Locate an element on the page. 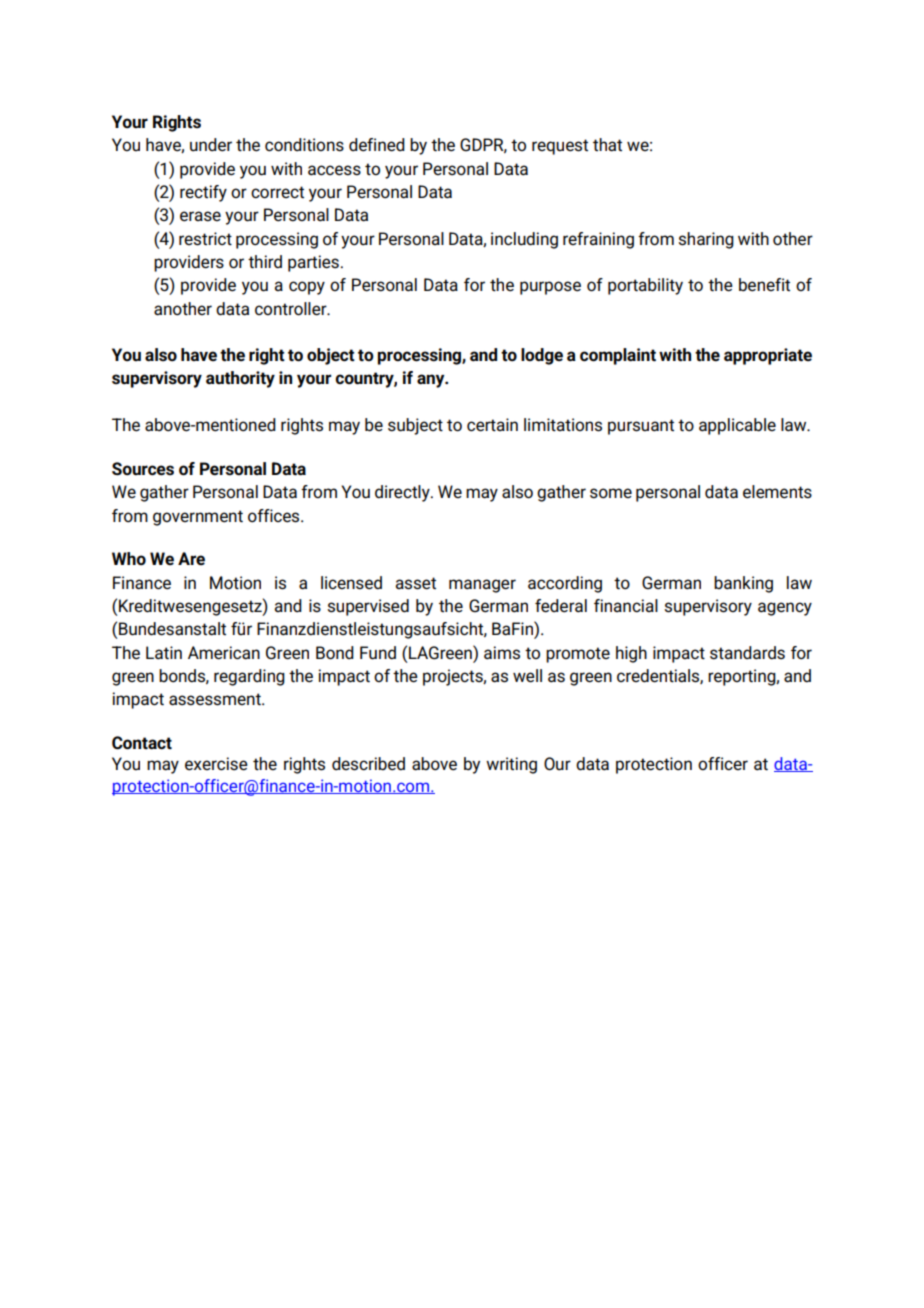 The height and width of the page is (1308, 924). certain is located at coordinates (492, 425).
